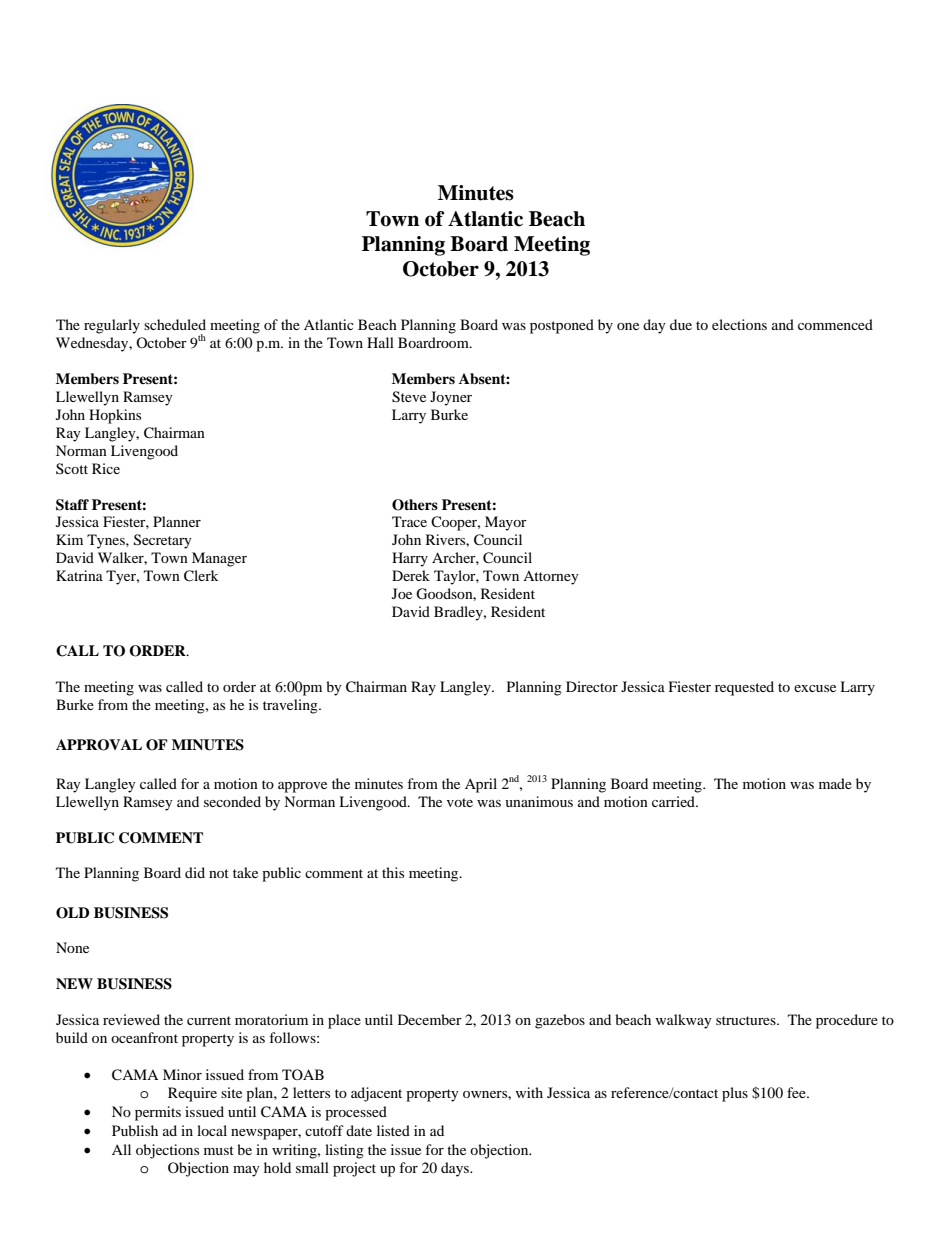 The width and height of the page is (952, 1233). Describe the element at coordinates (739, 324) in the page. I see `elections` at that location.
